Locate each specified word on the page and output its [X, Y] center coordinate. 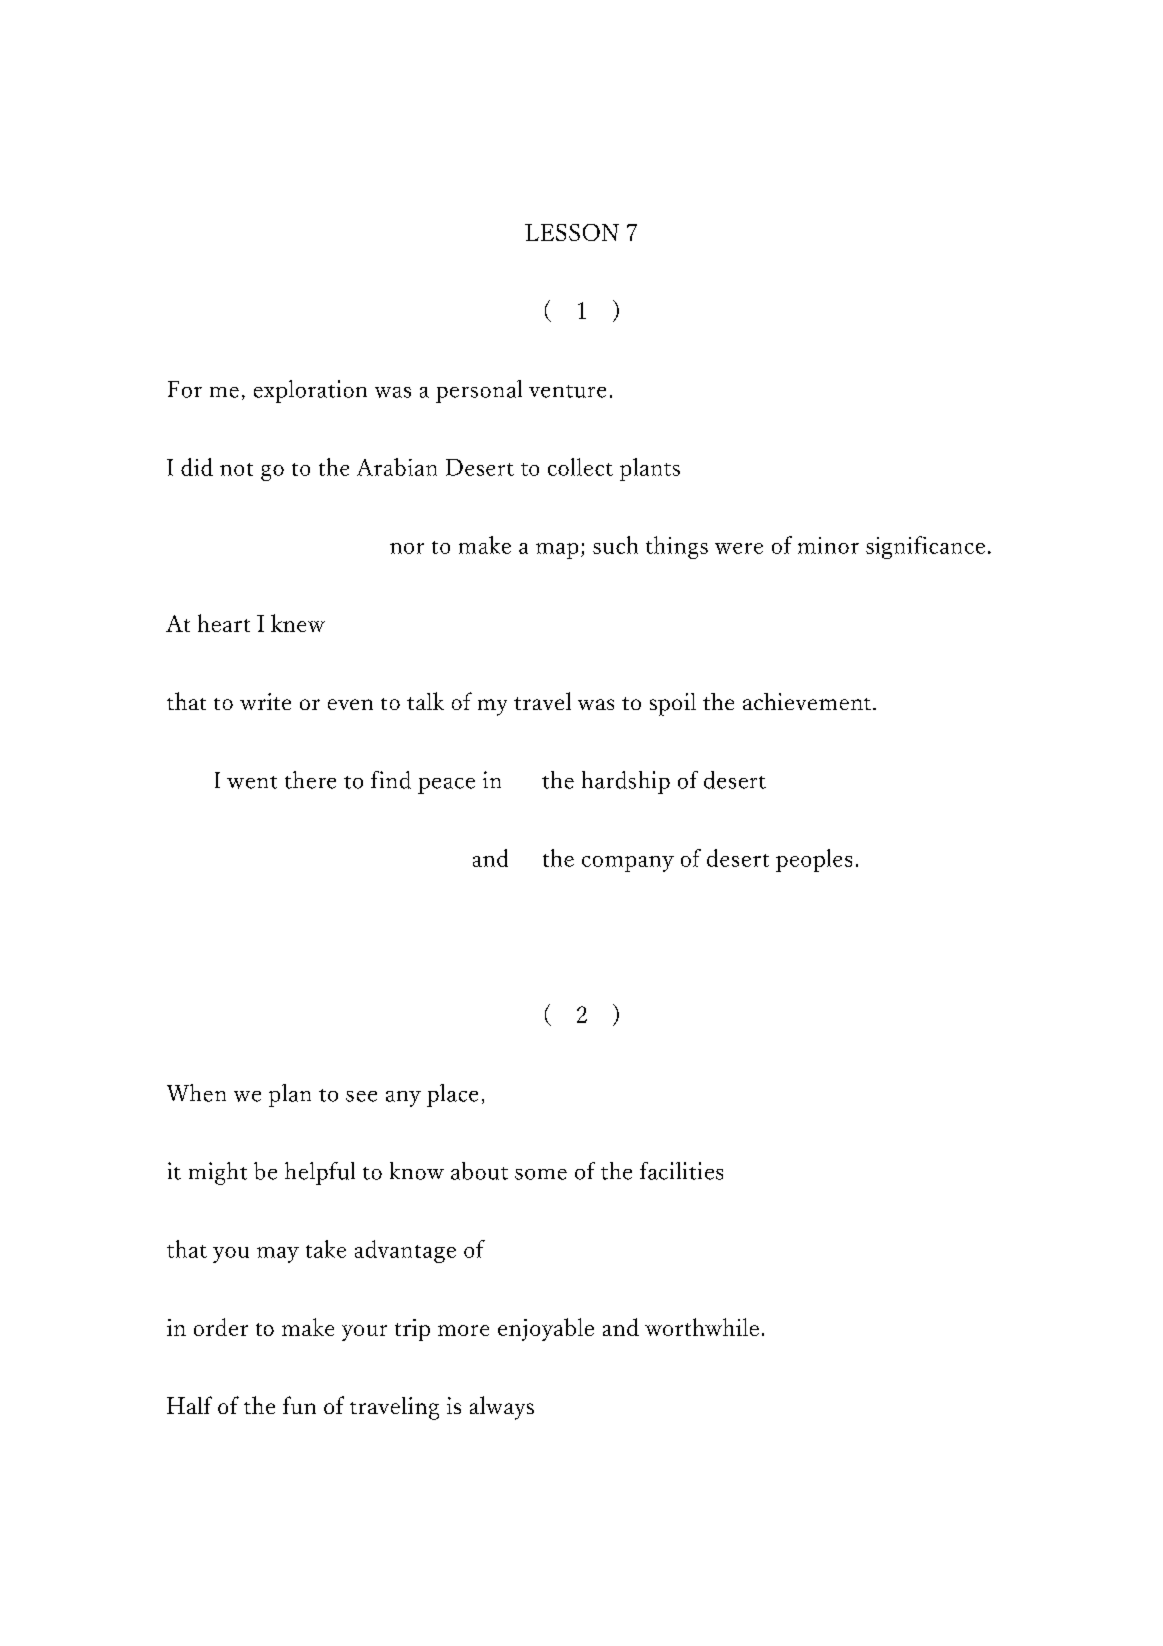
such [615, 545]
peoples [814, 860]
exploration [310, 391]
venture [567, 391]
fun [299, 1405]
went [252, 782]
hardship [626, 782]
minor [828, 545]
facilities [681, 1171]
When [196, 1093]
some [541, 1174]
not [236, 469]
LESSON [572, 232]
